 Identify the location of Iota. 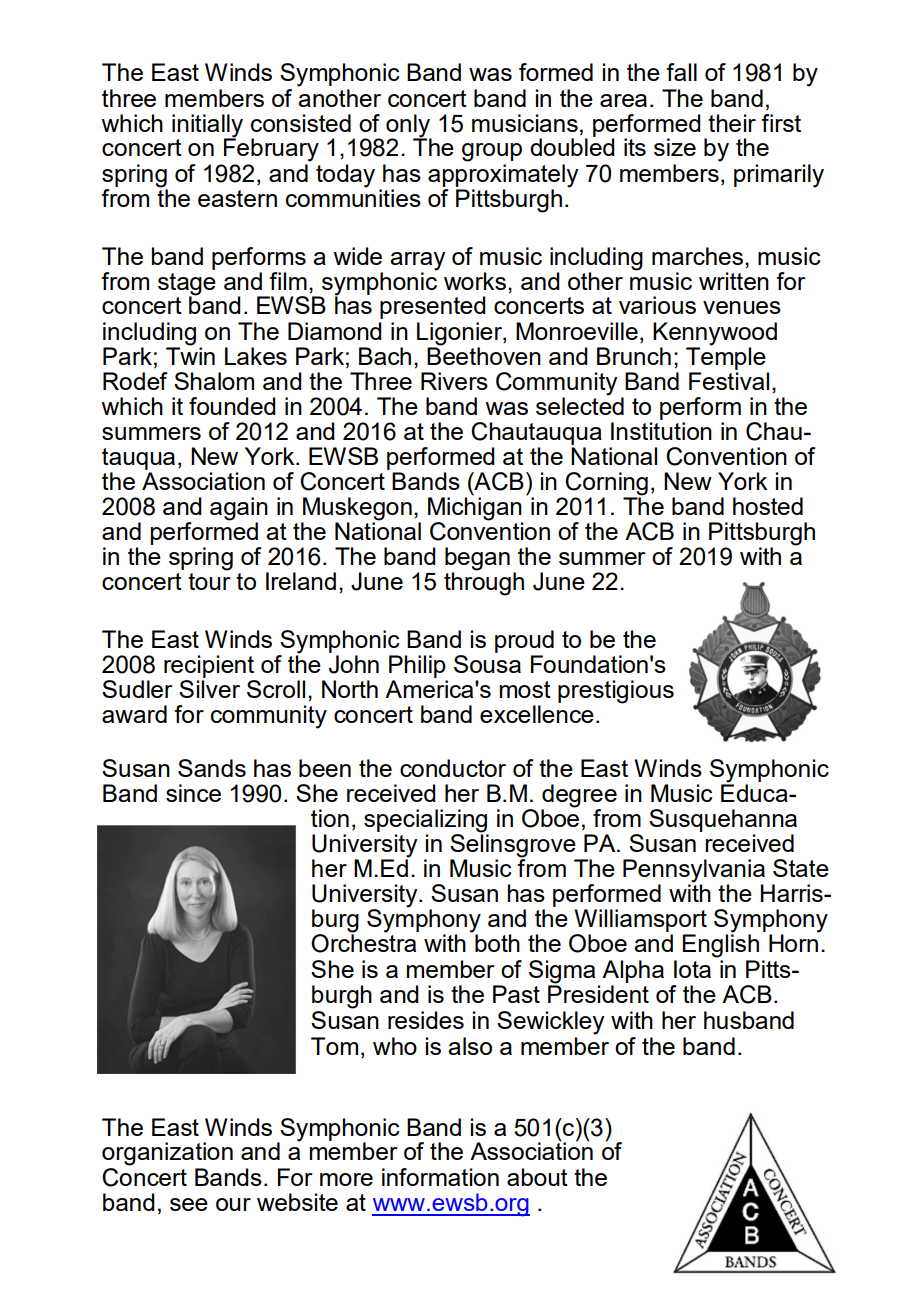
(692, 969).
